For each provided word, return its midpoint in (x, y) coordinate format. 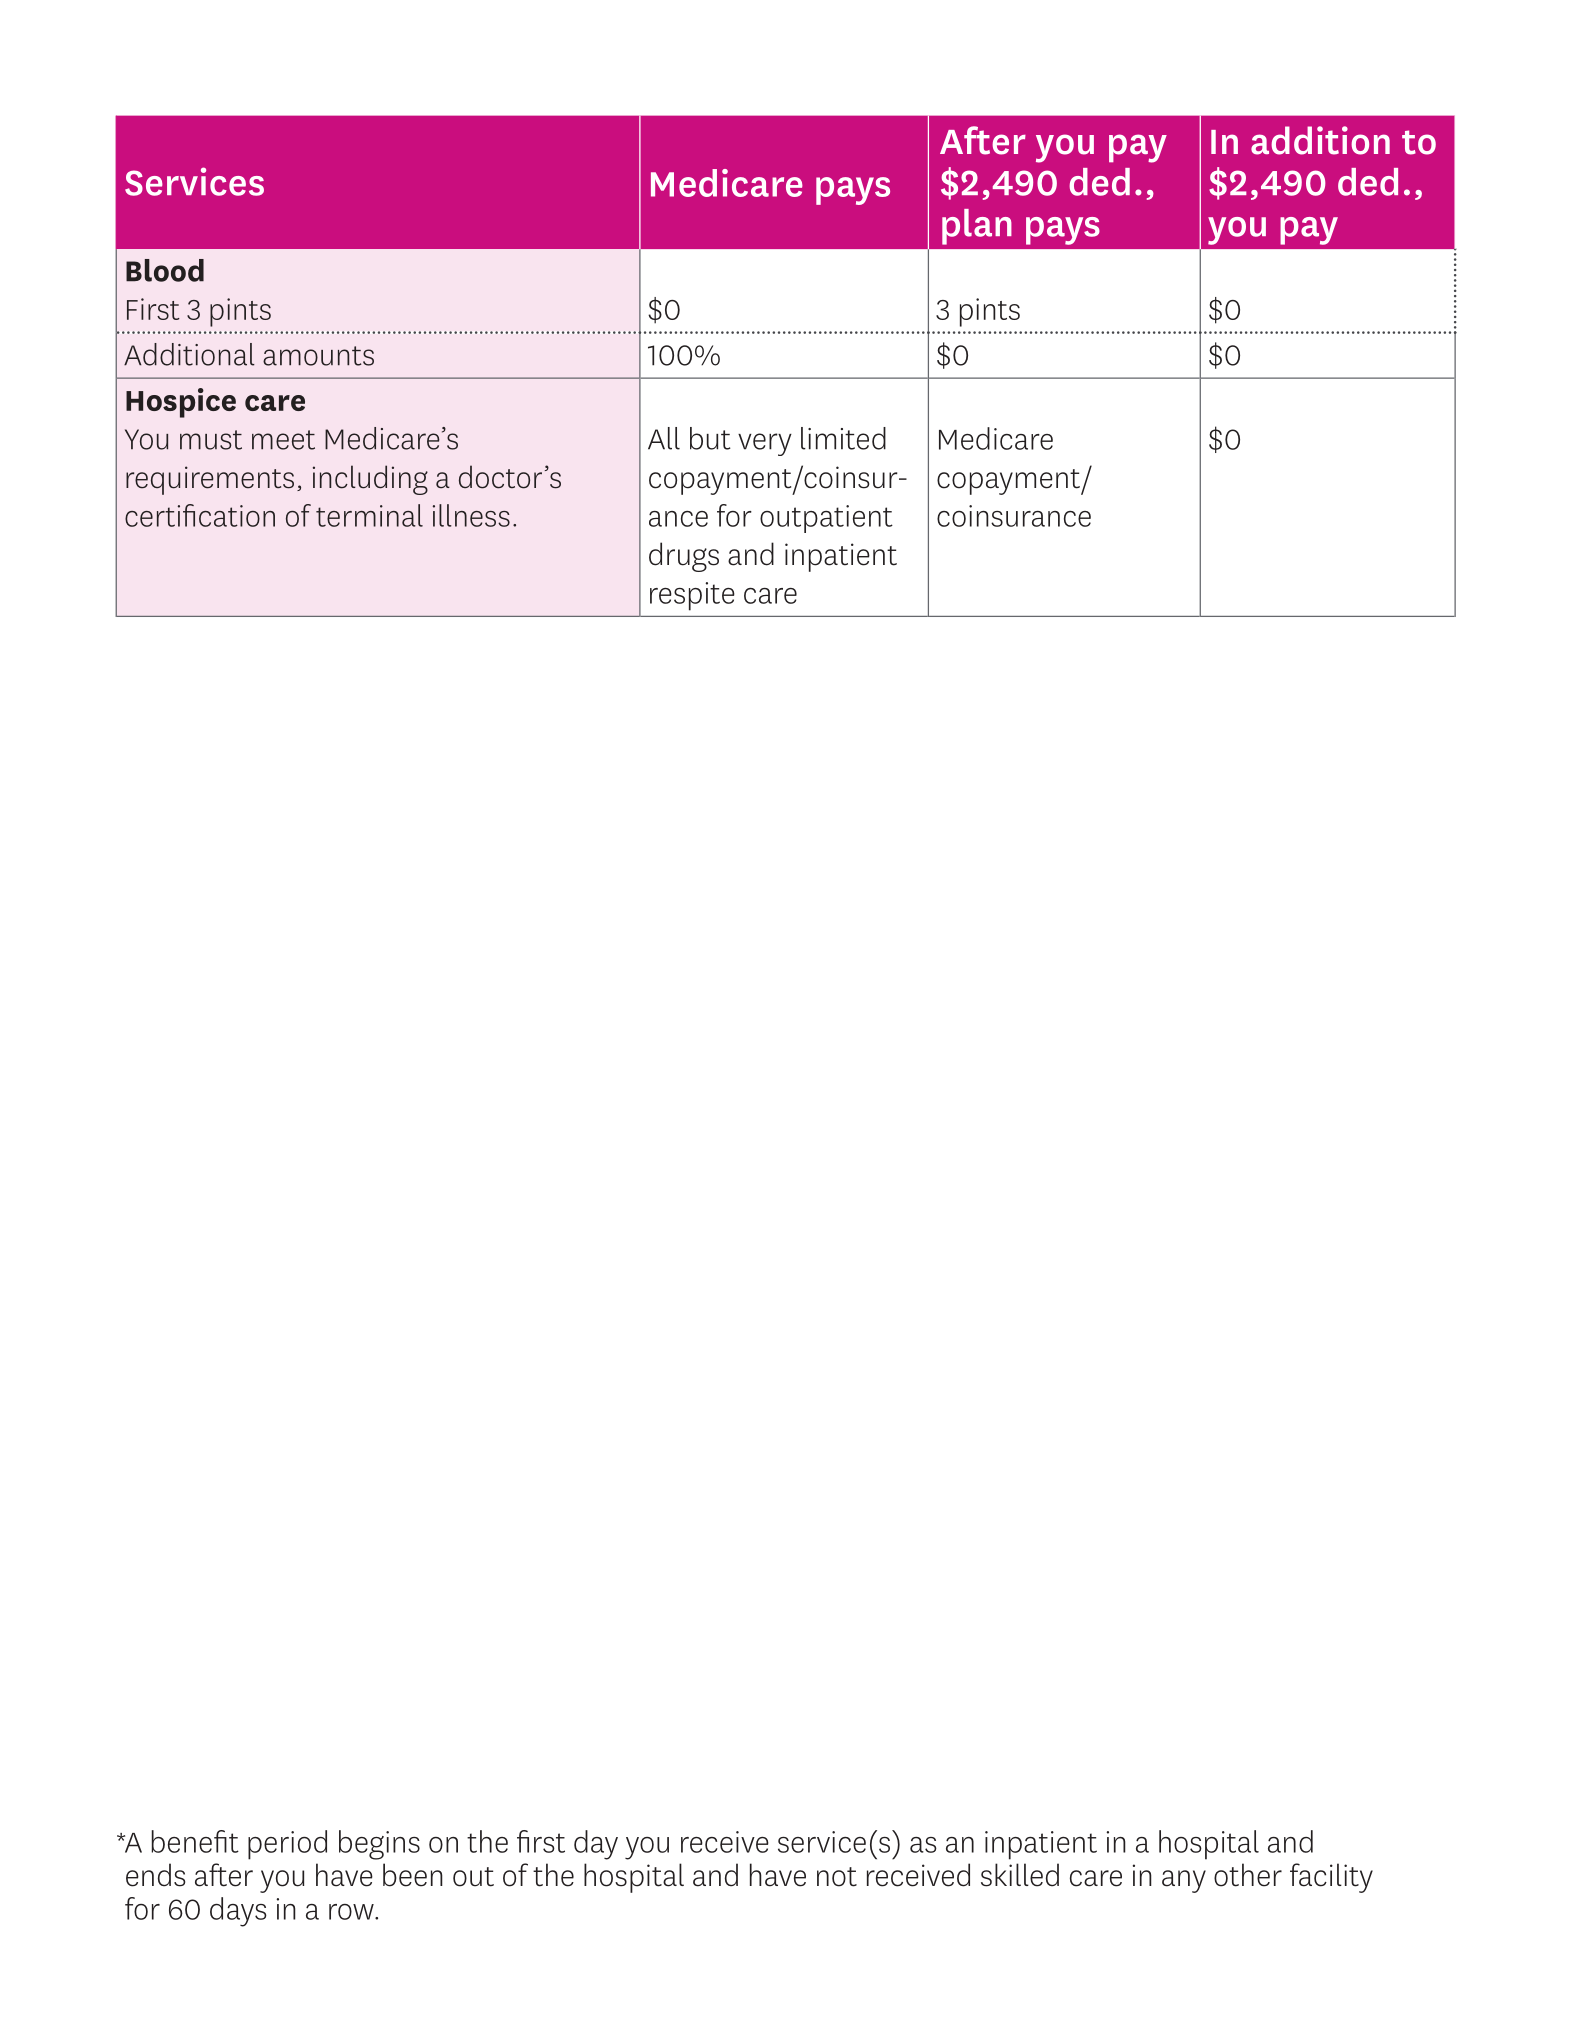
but (710, 438)
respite (692, 596)
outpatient (826, 519)
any (1184, 1881)
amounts (318, 356)
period (287, 1845)
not (837, 1877)
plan (977, 227)
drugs (684, 557)
